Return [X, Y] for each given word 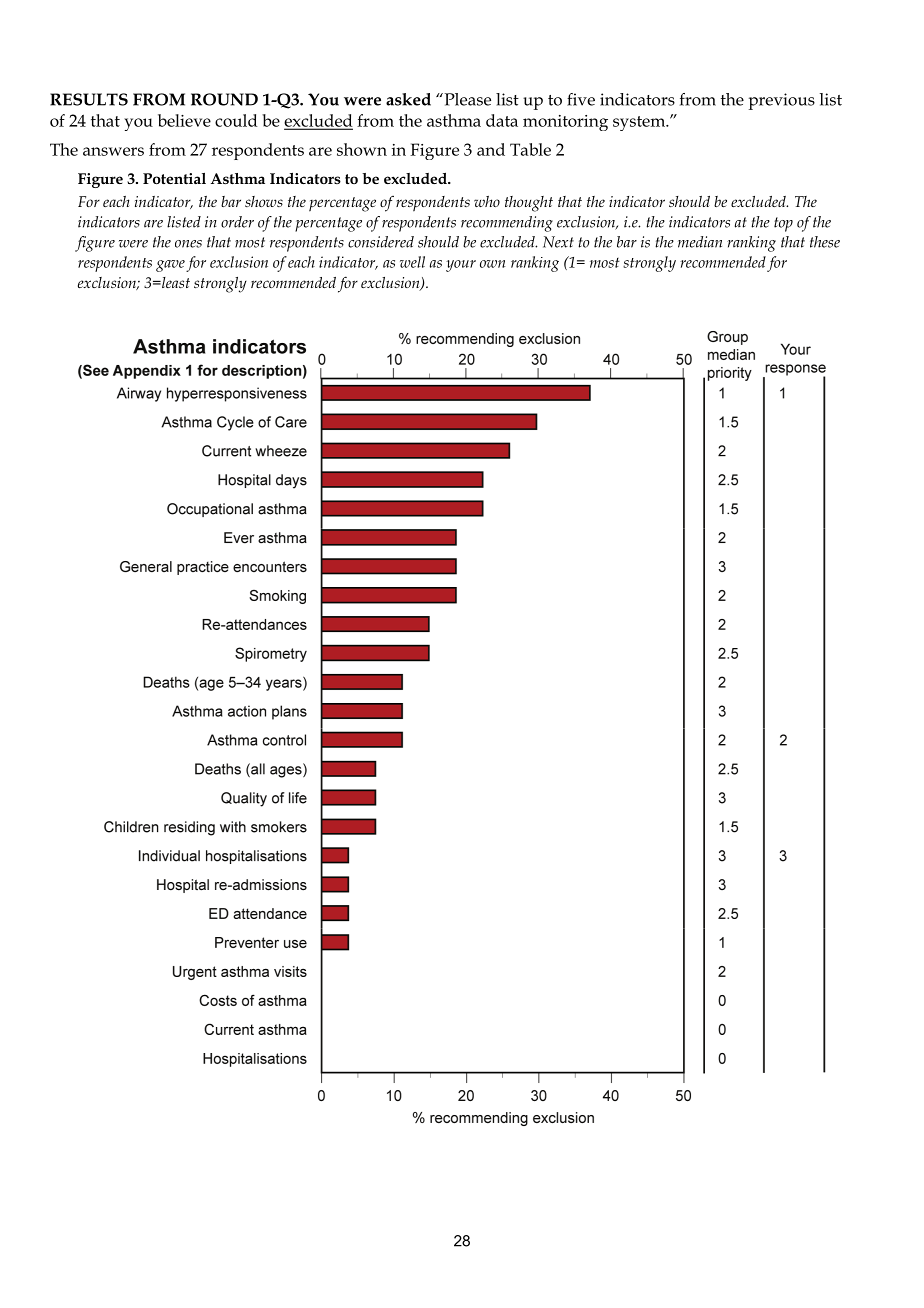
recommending [507, 224]
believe [184, 120]
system [640, 123]
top [783, 224]
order [237, 222]
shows [264, 201]
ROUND [224, 99]
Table [530, 149]
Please [466, 99]
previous [782, 101]
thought [529, 204]
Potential [174, 178]
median [700, 242]
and [491, 149]
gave [170, 266]
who [487, 201]
